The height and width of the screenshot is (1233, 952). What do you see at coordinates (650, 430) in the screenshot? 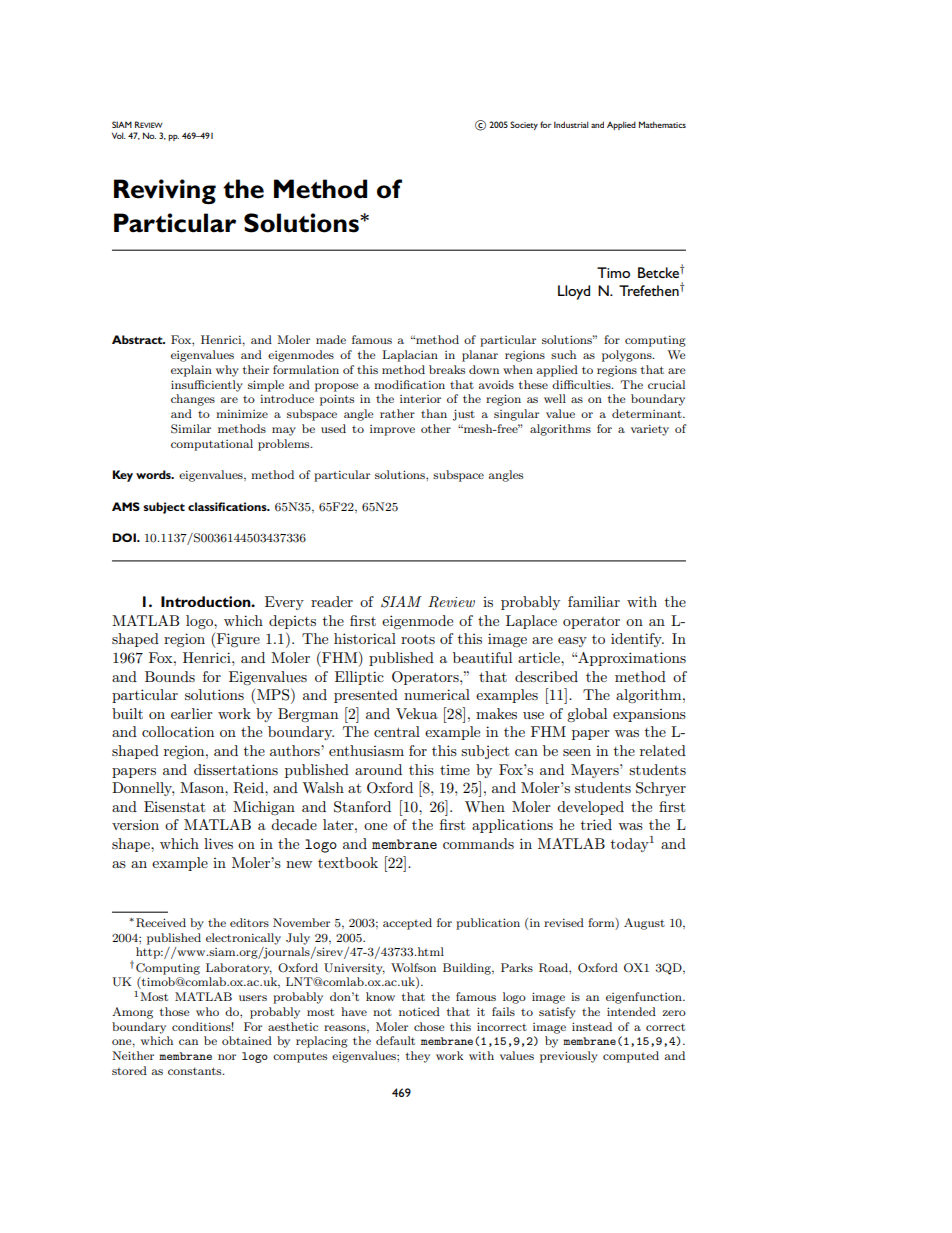
I see `variety` at bounding box center [650, 430].
